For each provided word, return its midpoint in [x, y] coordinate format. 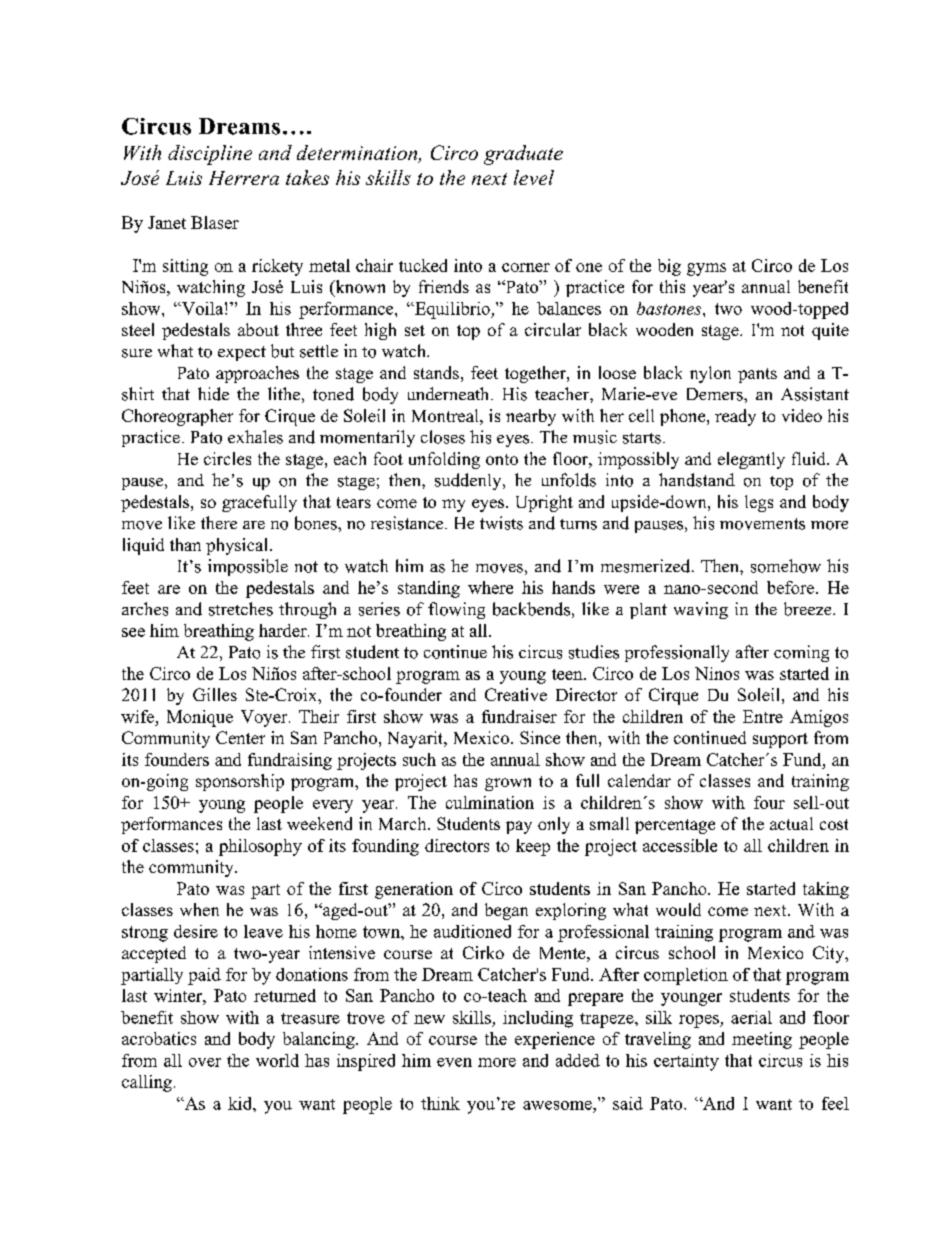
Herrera [244, 178]
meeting [762, 1040]
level [534, 177]
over [205, 1062]
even [454, 1062]
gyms [706, 269]
